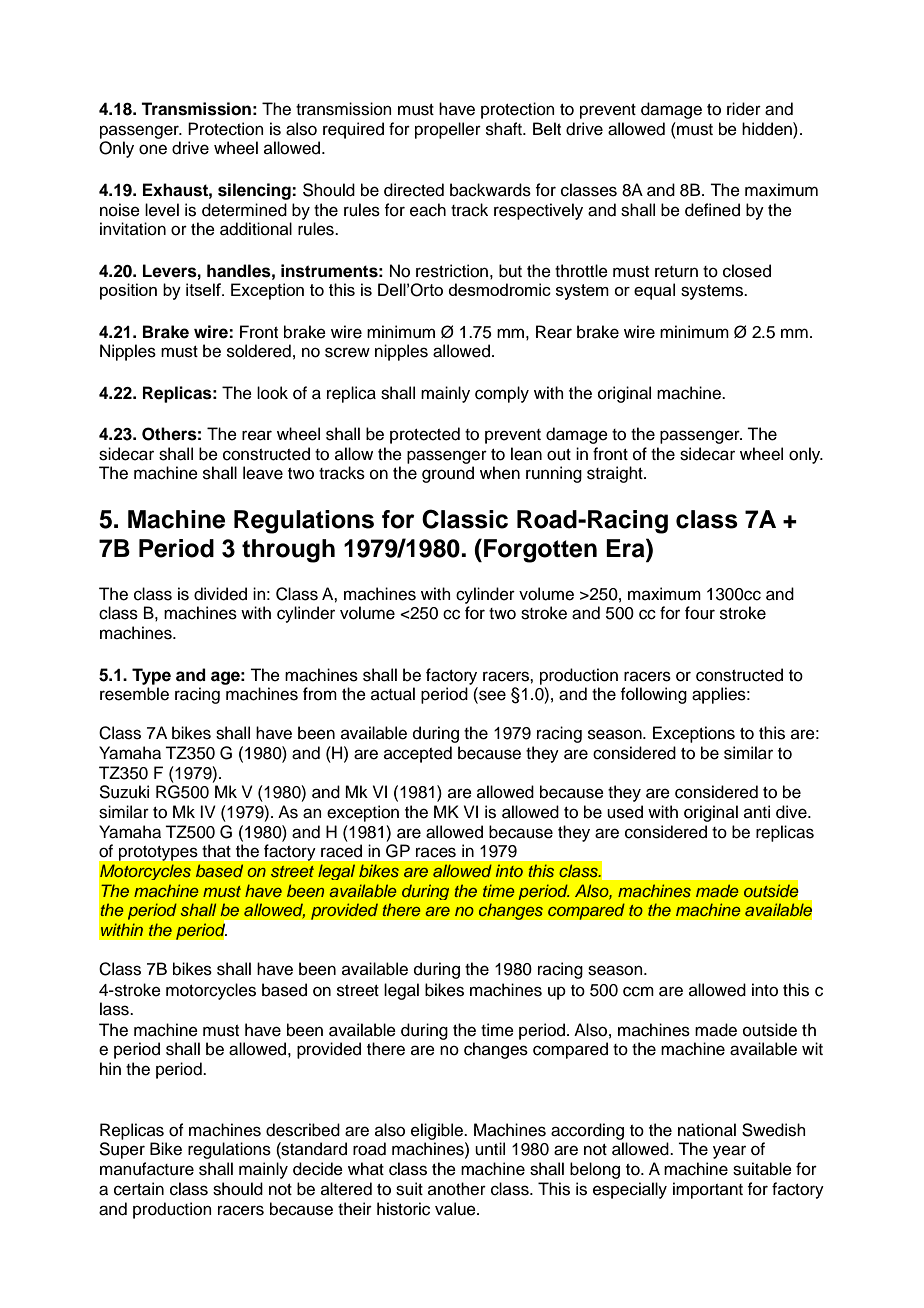  What do you see at coordinates (505, 129) in the screenshot?
I see `shaft` at bounding box center [505, 129].
